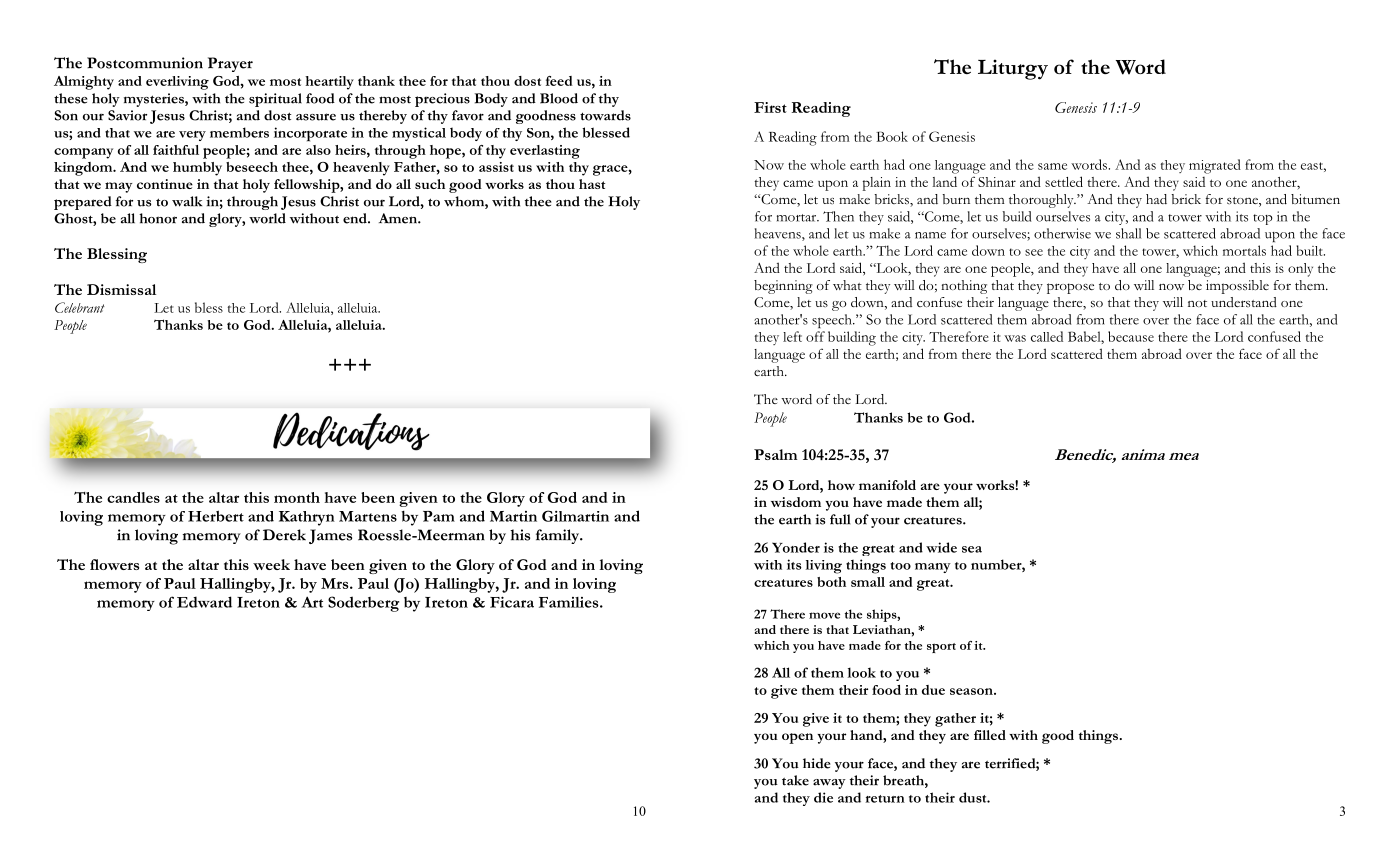 This image has width=1400, height=850. Describe the element at coordinates (933, 568) in the image. I see `many` at that location.
